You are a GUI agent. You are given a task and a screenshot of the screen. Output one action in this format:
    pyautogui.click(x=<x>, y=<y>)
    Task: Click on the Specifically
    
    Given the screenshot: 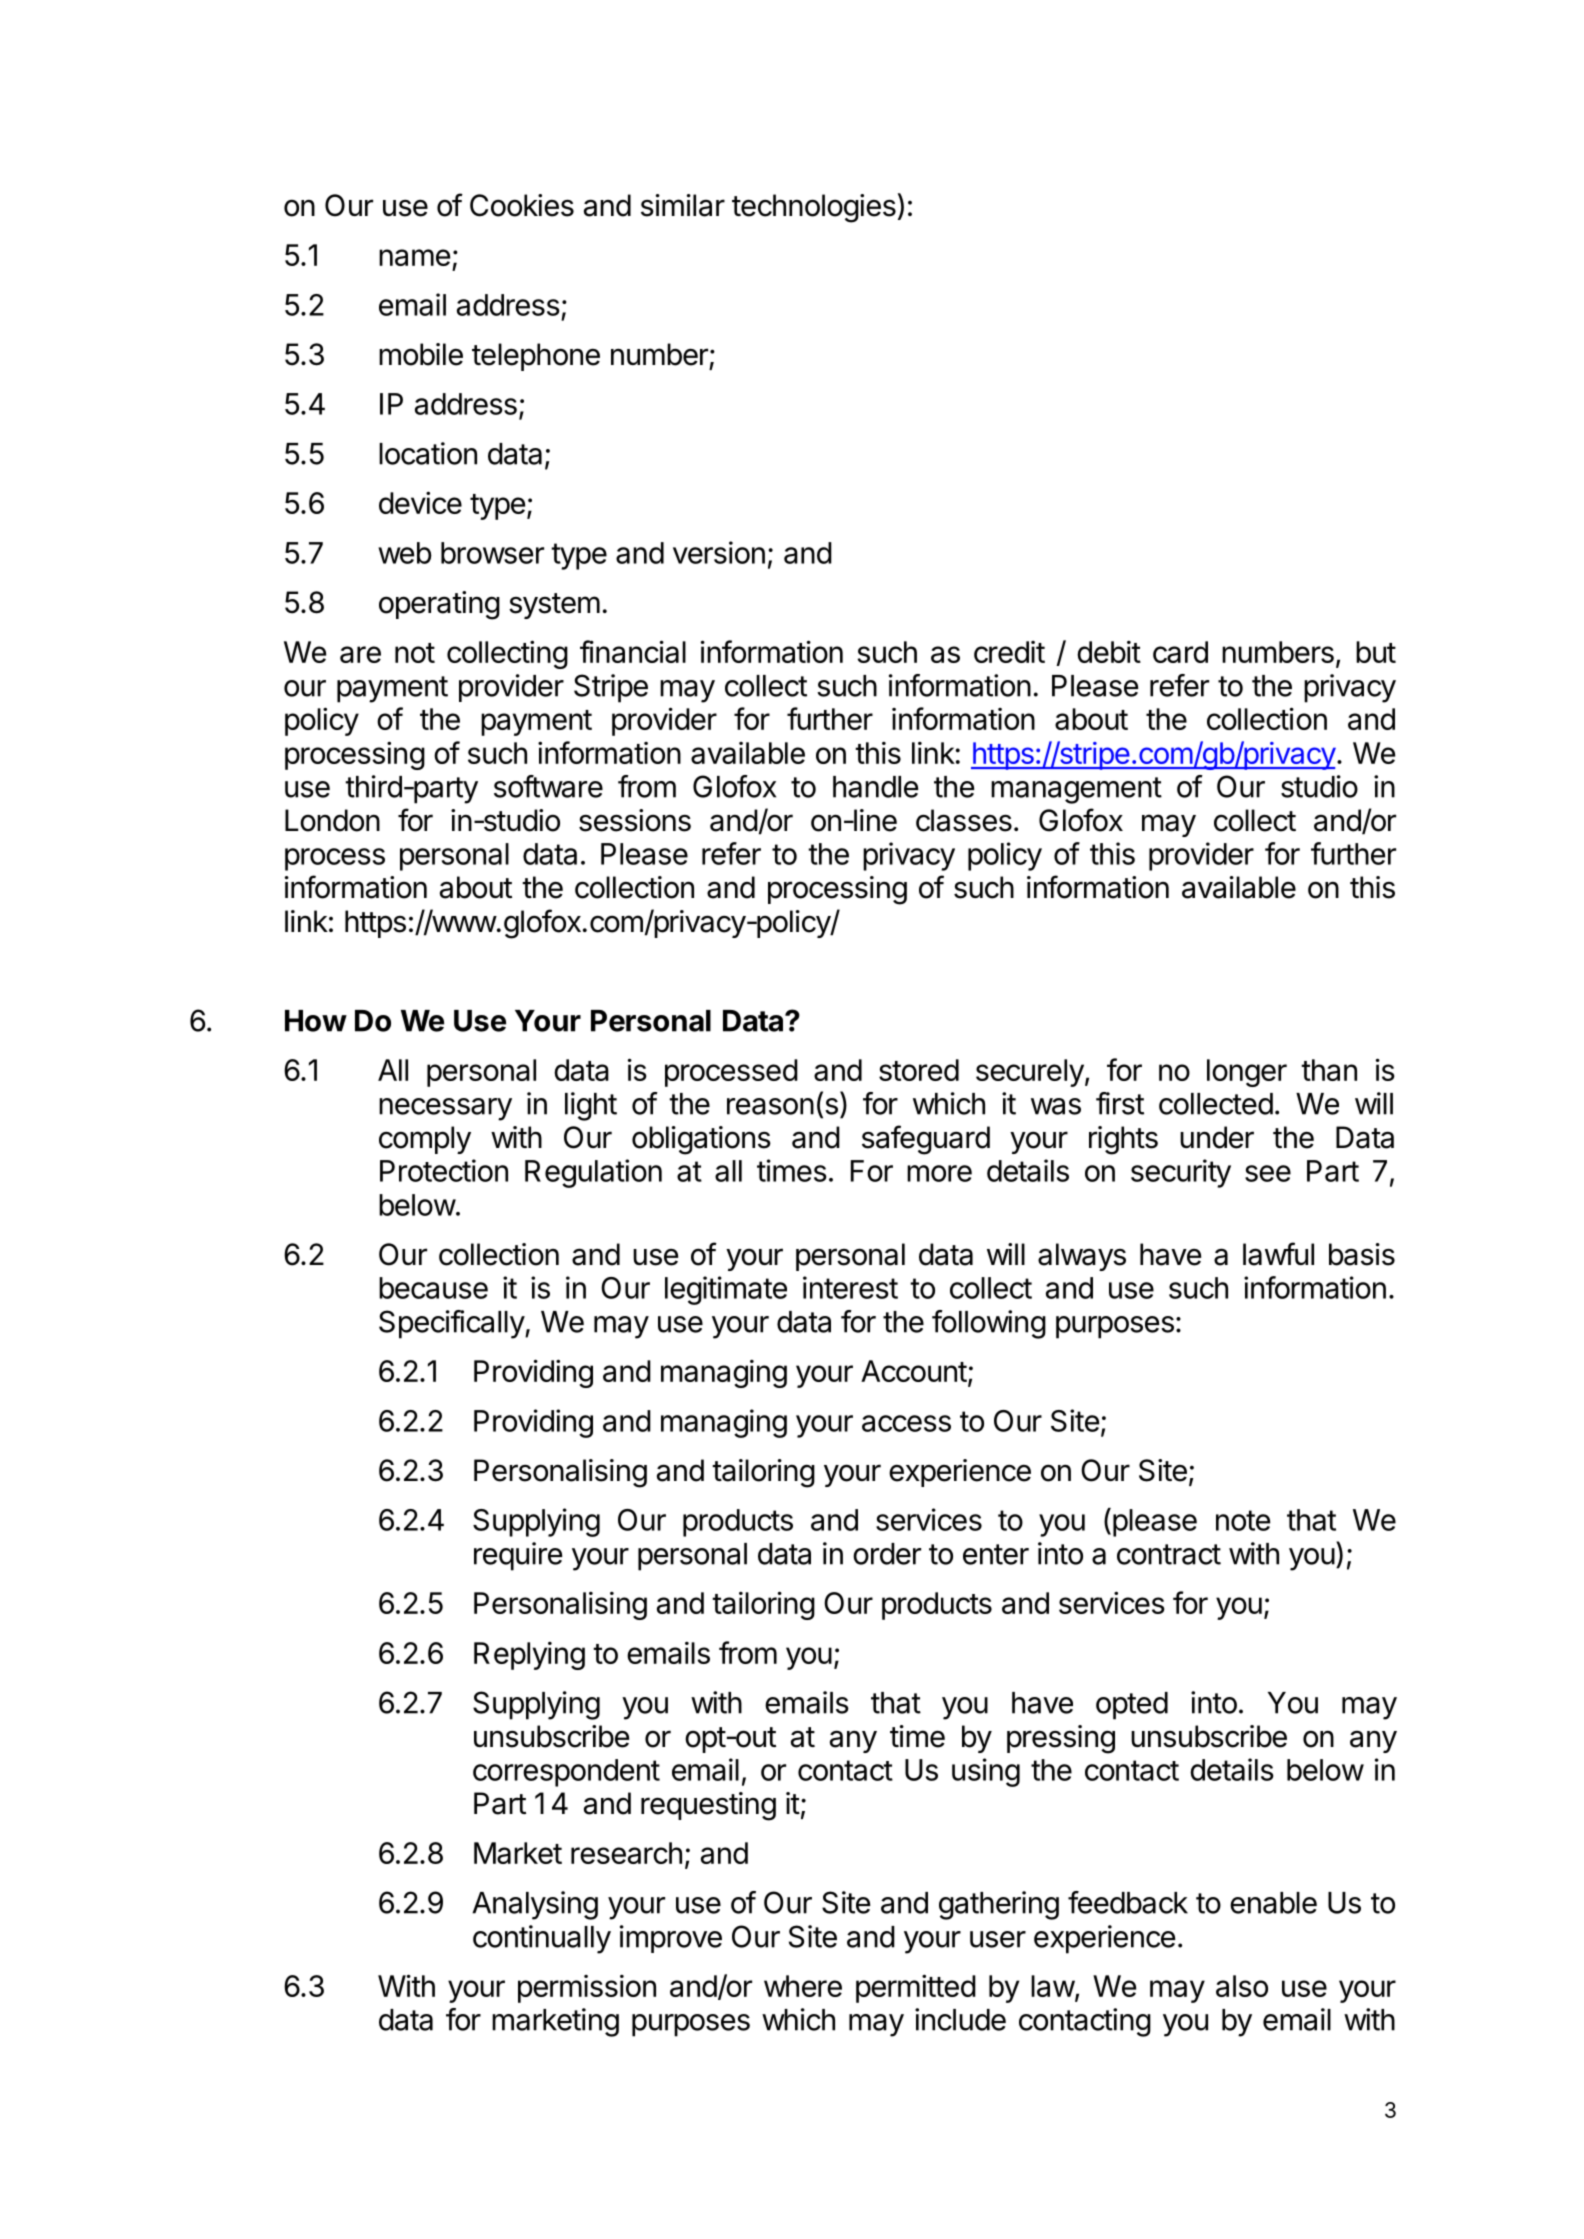 What is the action you would take?
    pyautogui.click(x=452, y=1324)
